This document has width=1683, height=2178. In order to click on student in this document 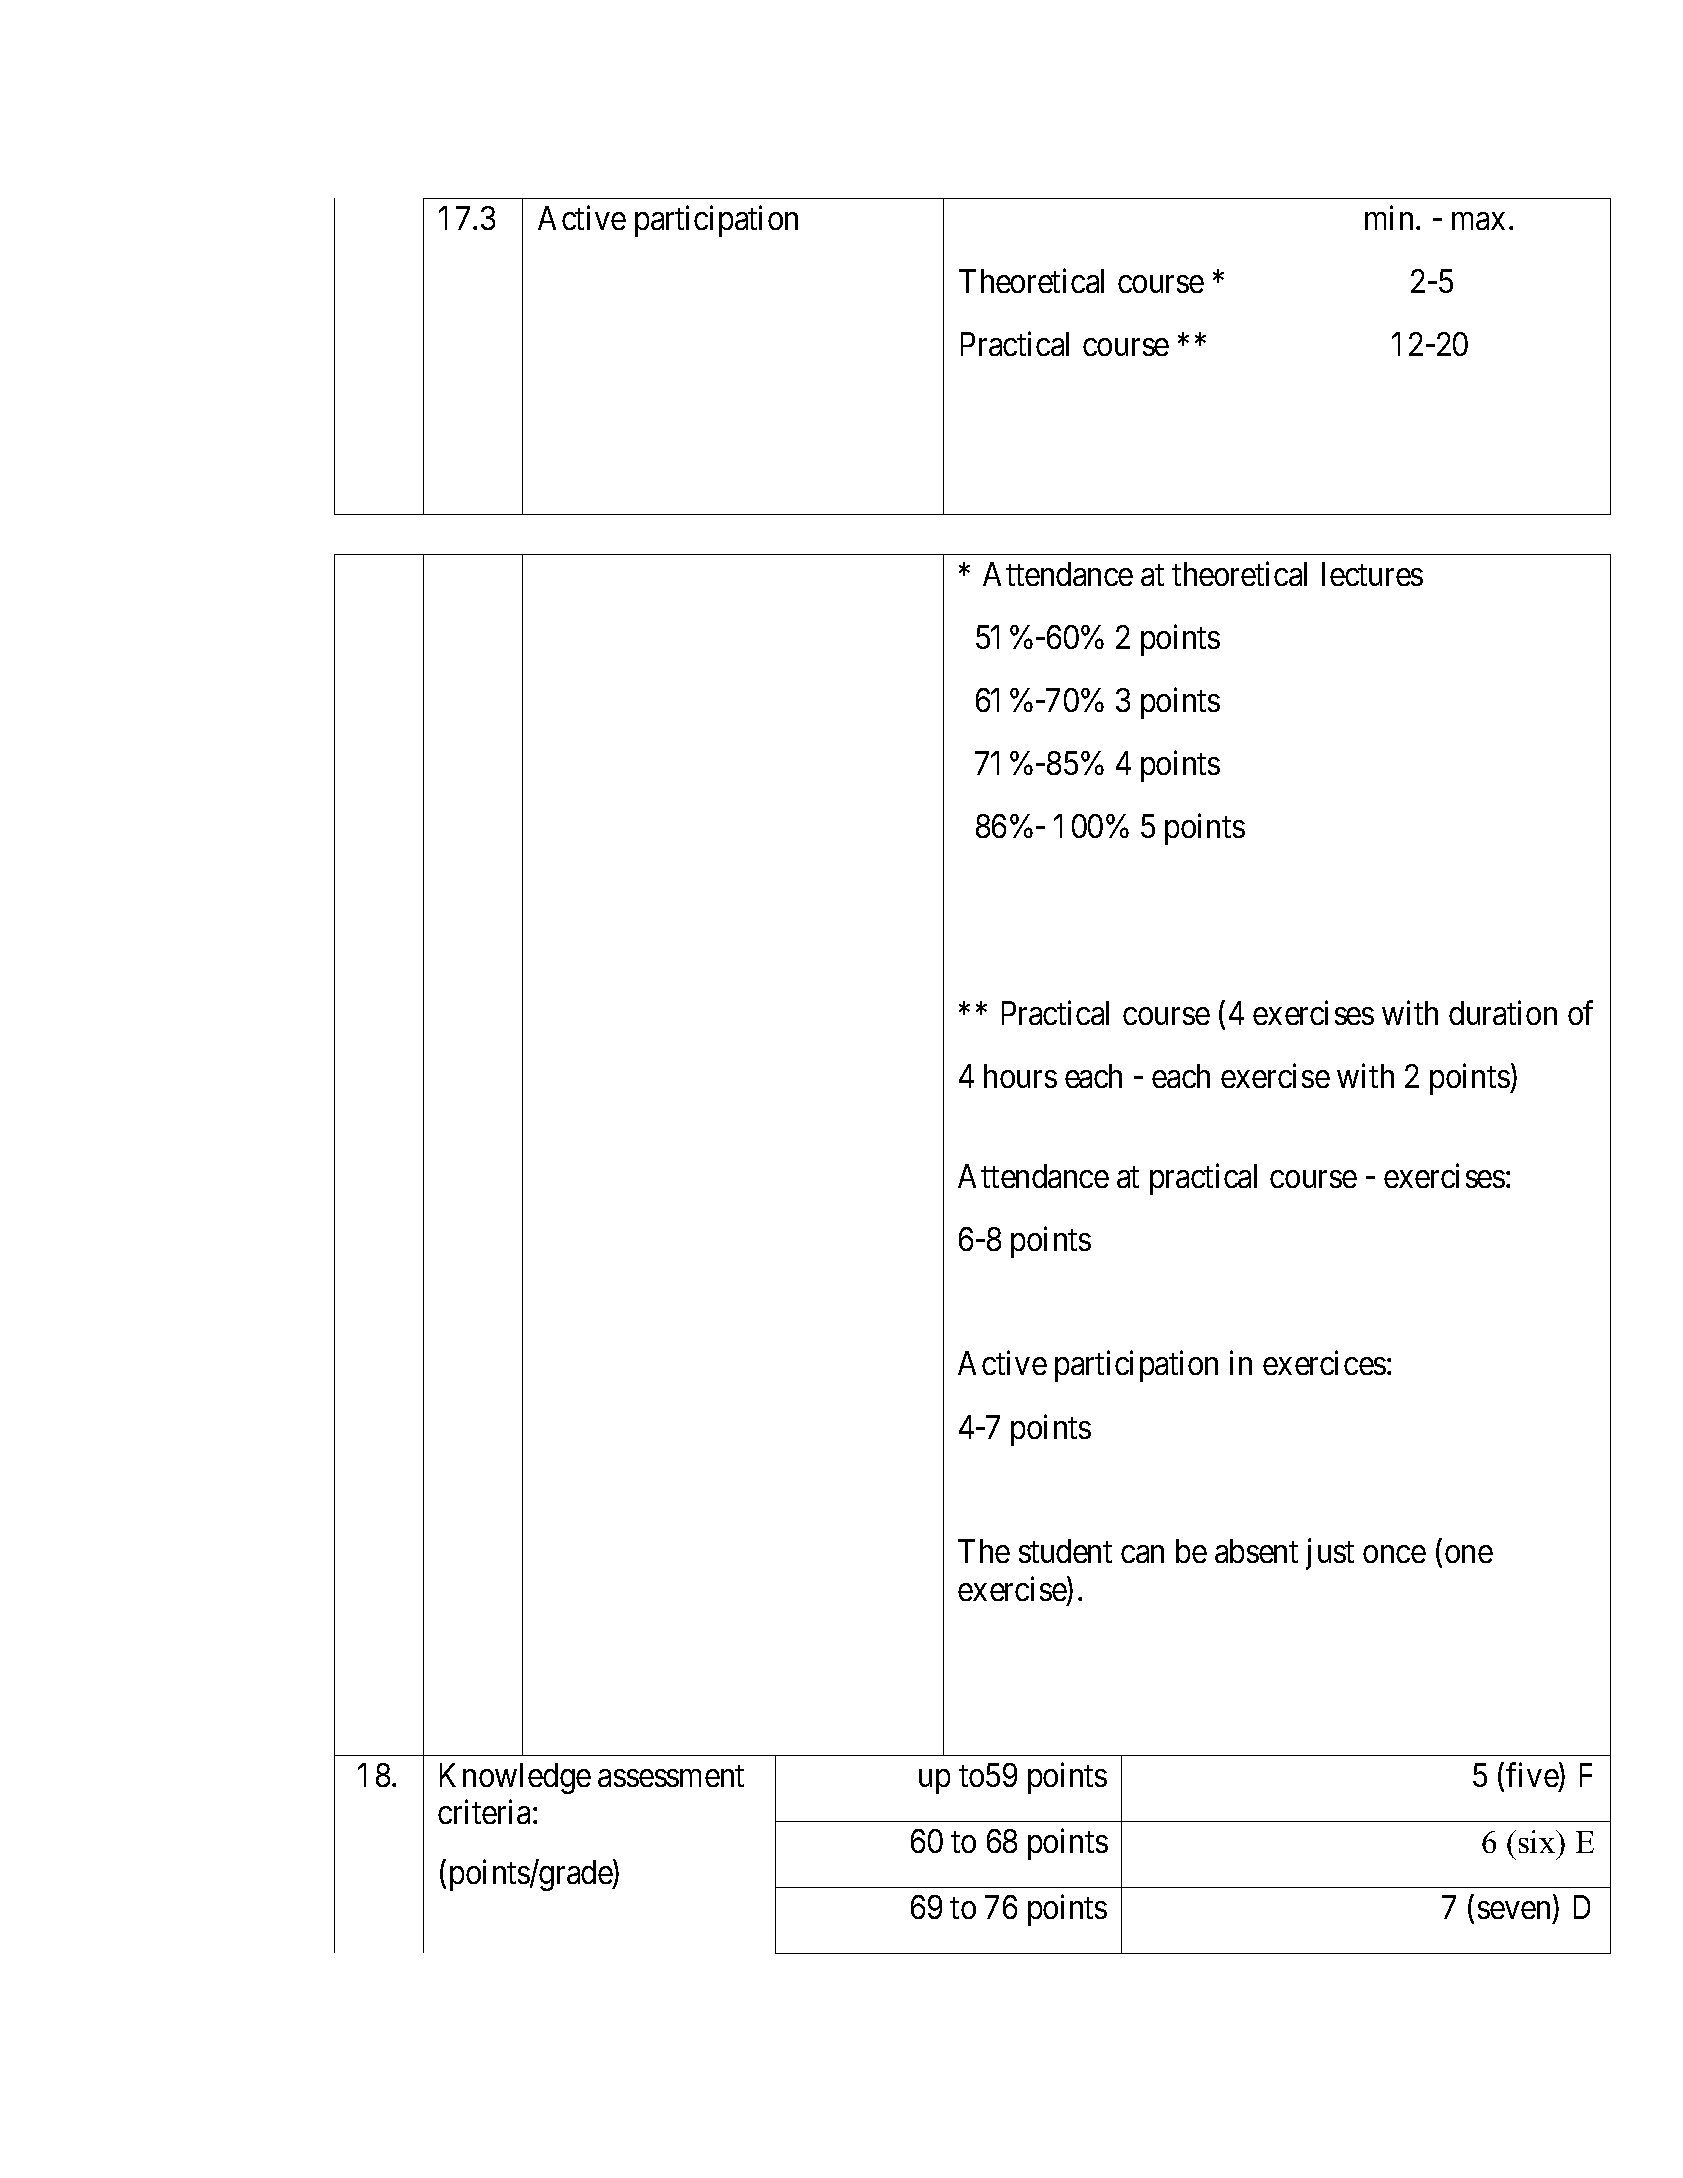, I will do `click(1065, 1551)`.
